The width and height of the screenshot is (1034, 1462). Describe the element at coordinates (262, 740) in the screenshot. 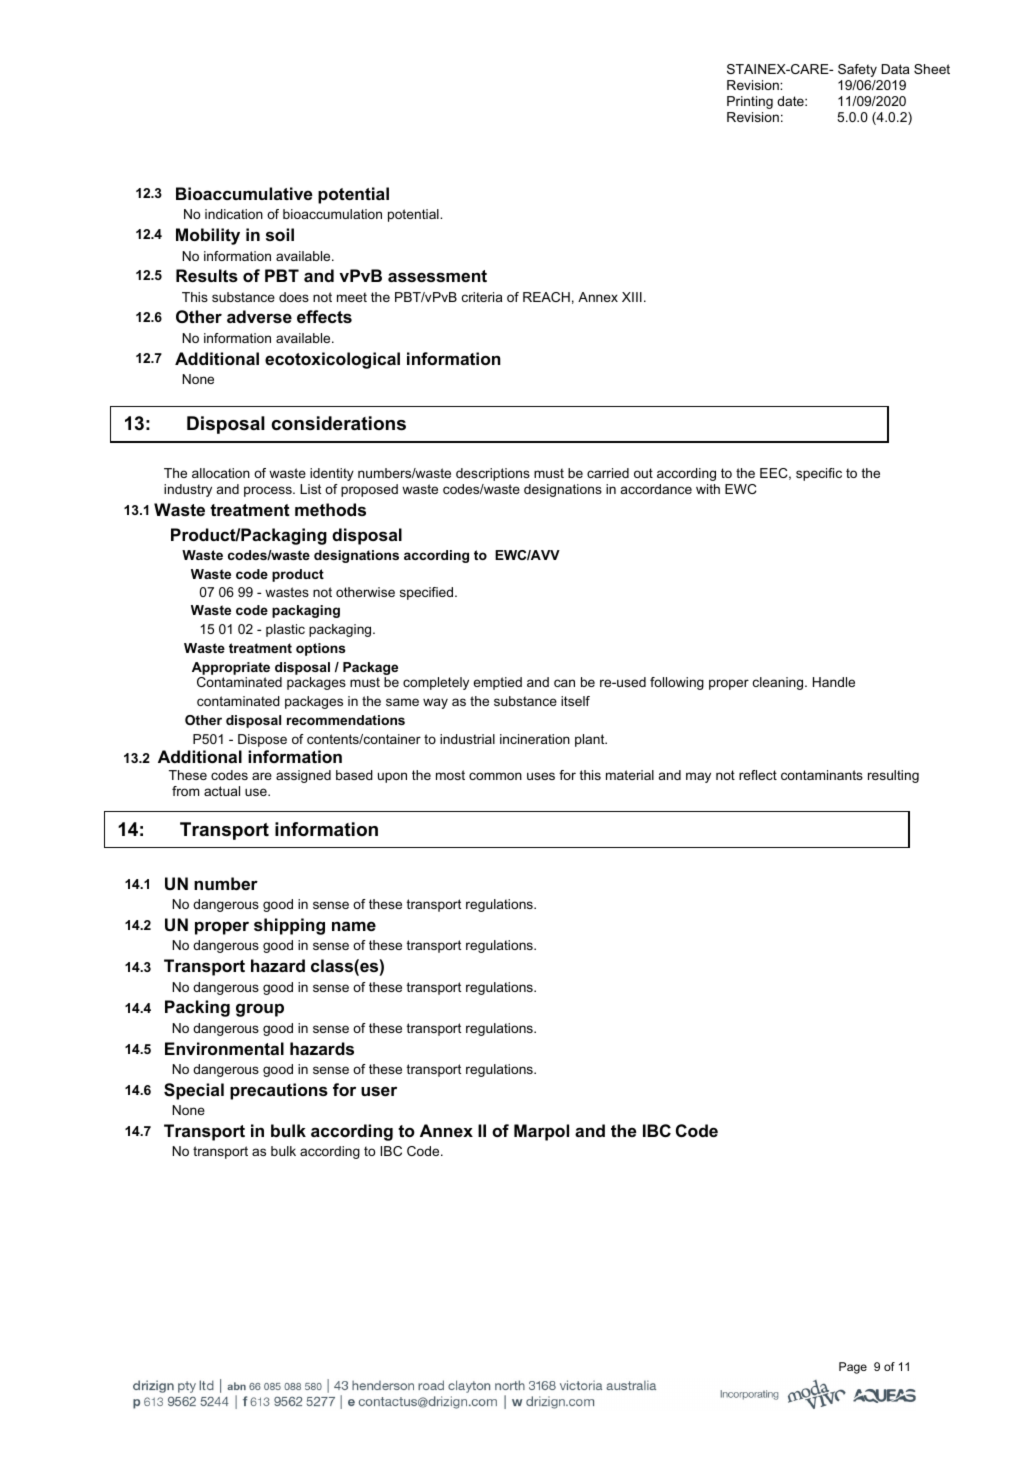

I see `Dispose` at that location.
